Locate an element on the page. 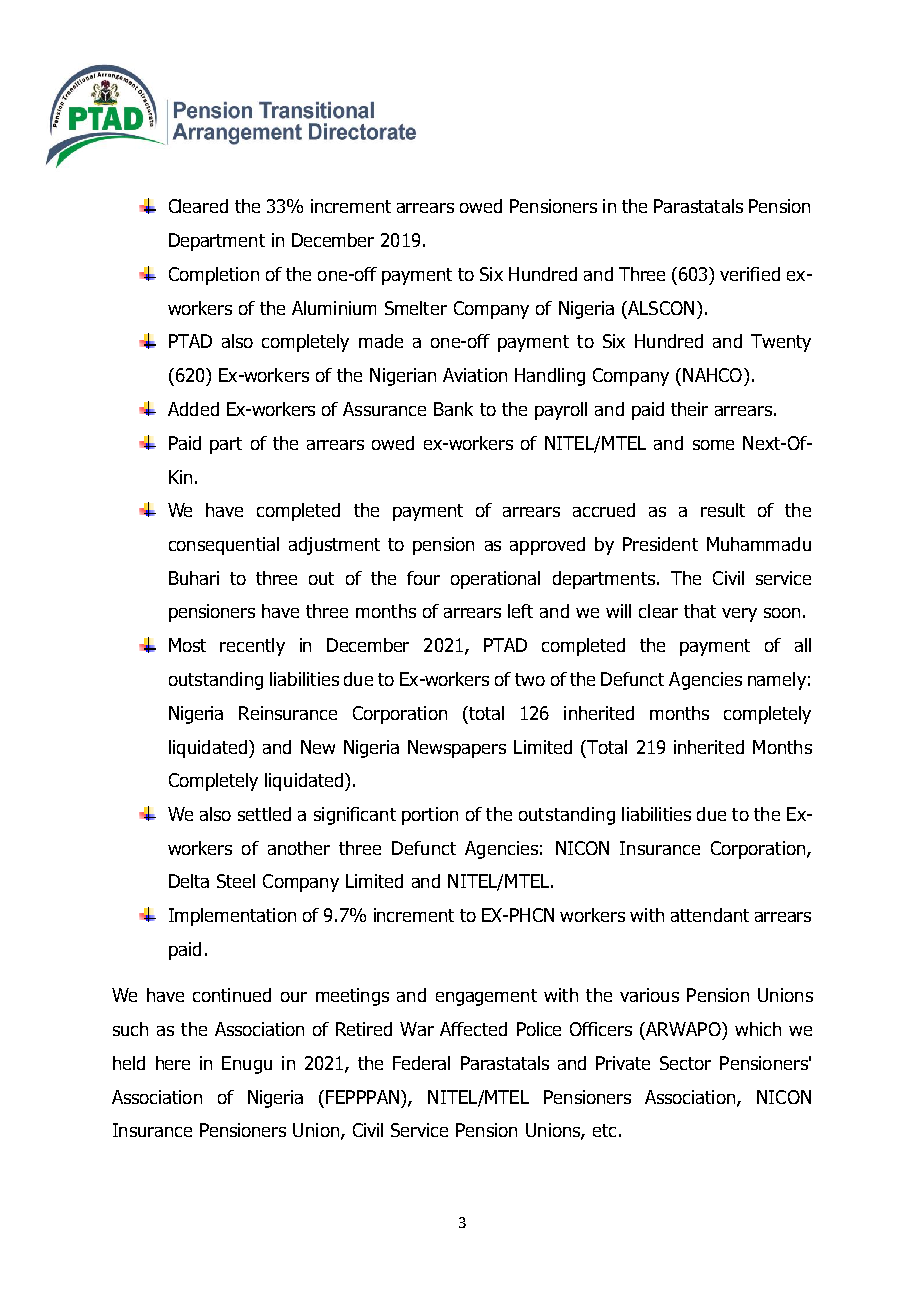 The height and width of the document is (1308, 924). namely is located at coordinates (777, 681).
